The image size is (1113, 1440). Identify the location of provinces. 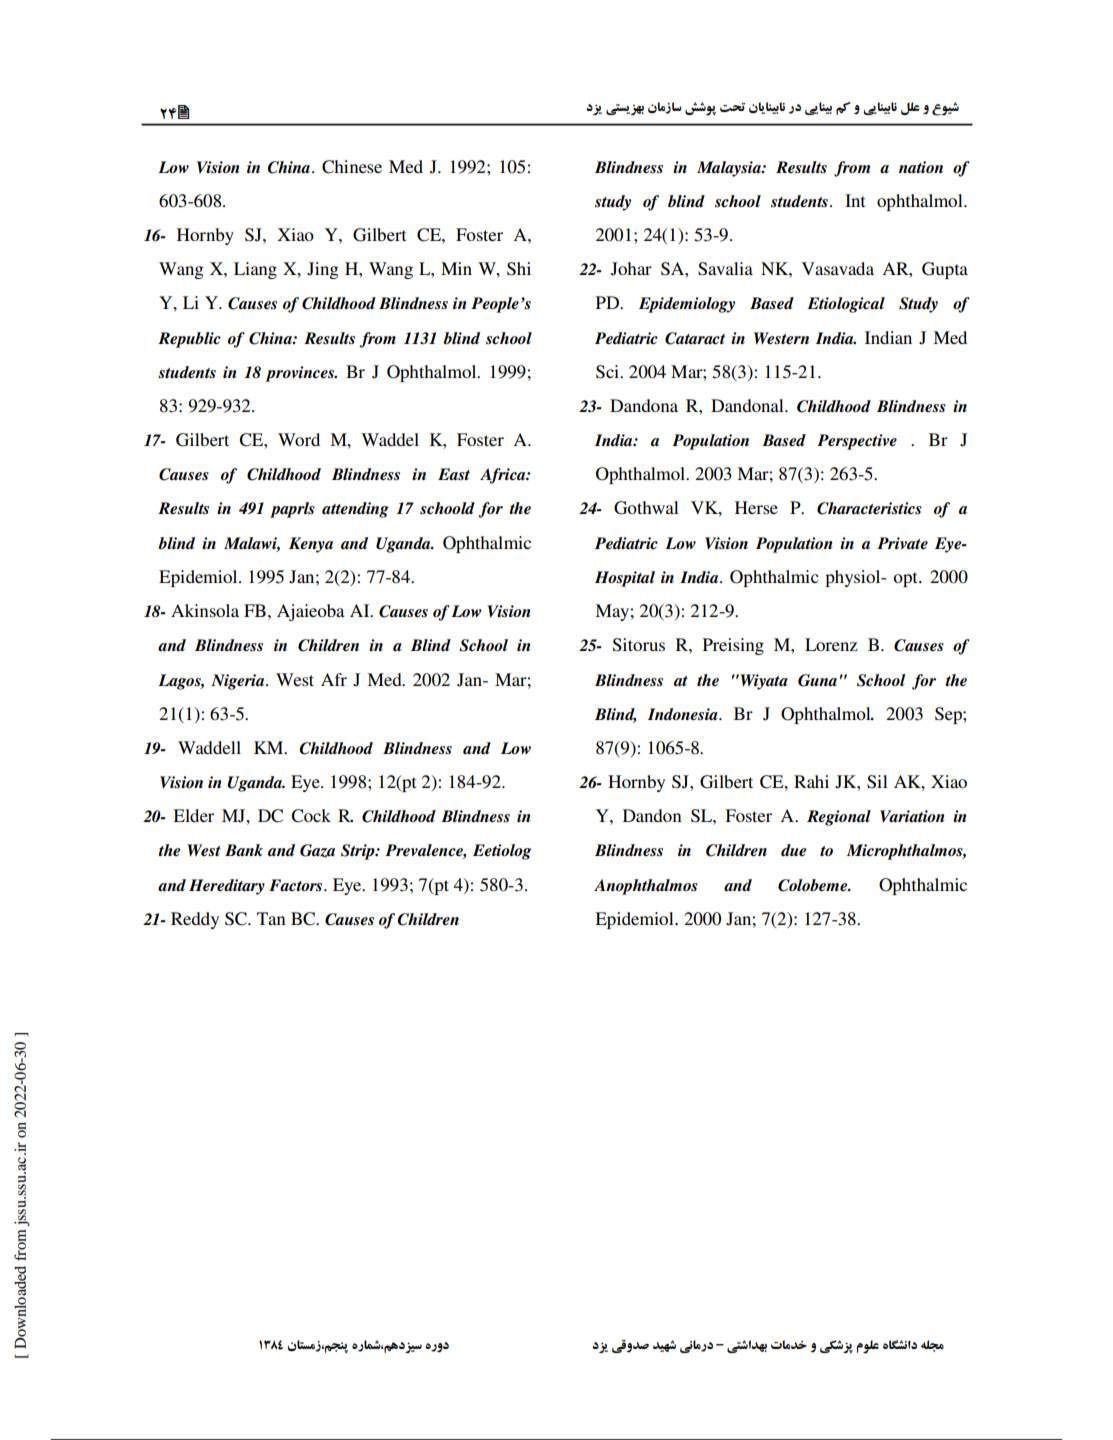
(301, 374).
